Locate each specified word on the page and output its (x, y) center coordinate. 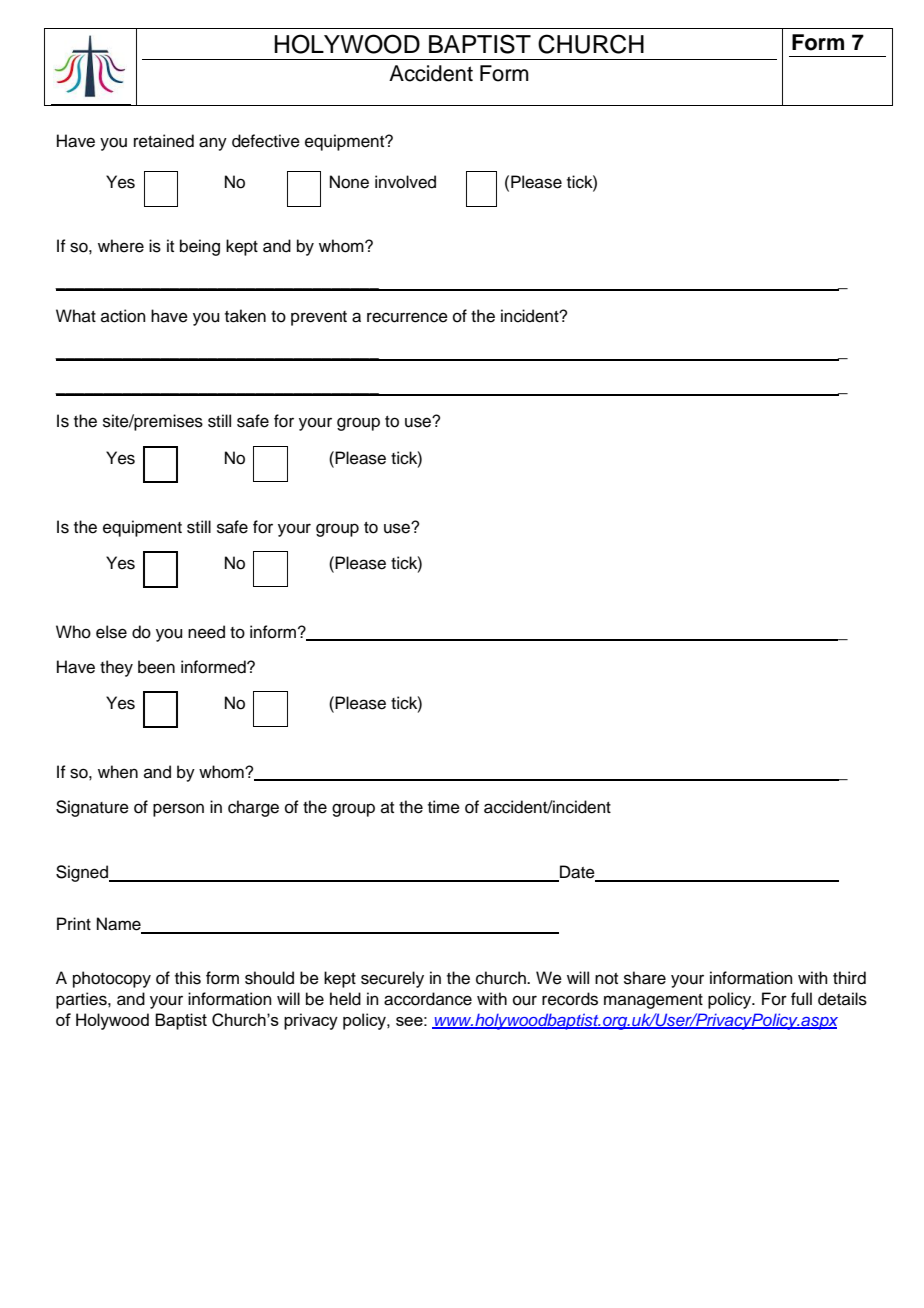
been (156, 667)
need (206, 632)
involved (405, 182)
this (188, 978)
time (444, 807)
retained (164, 141)
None (349, 182)
